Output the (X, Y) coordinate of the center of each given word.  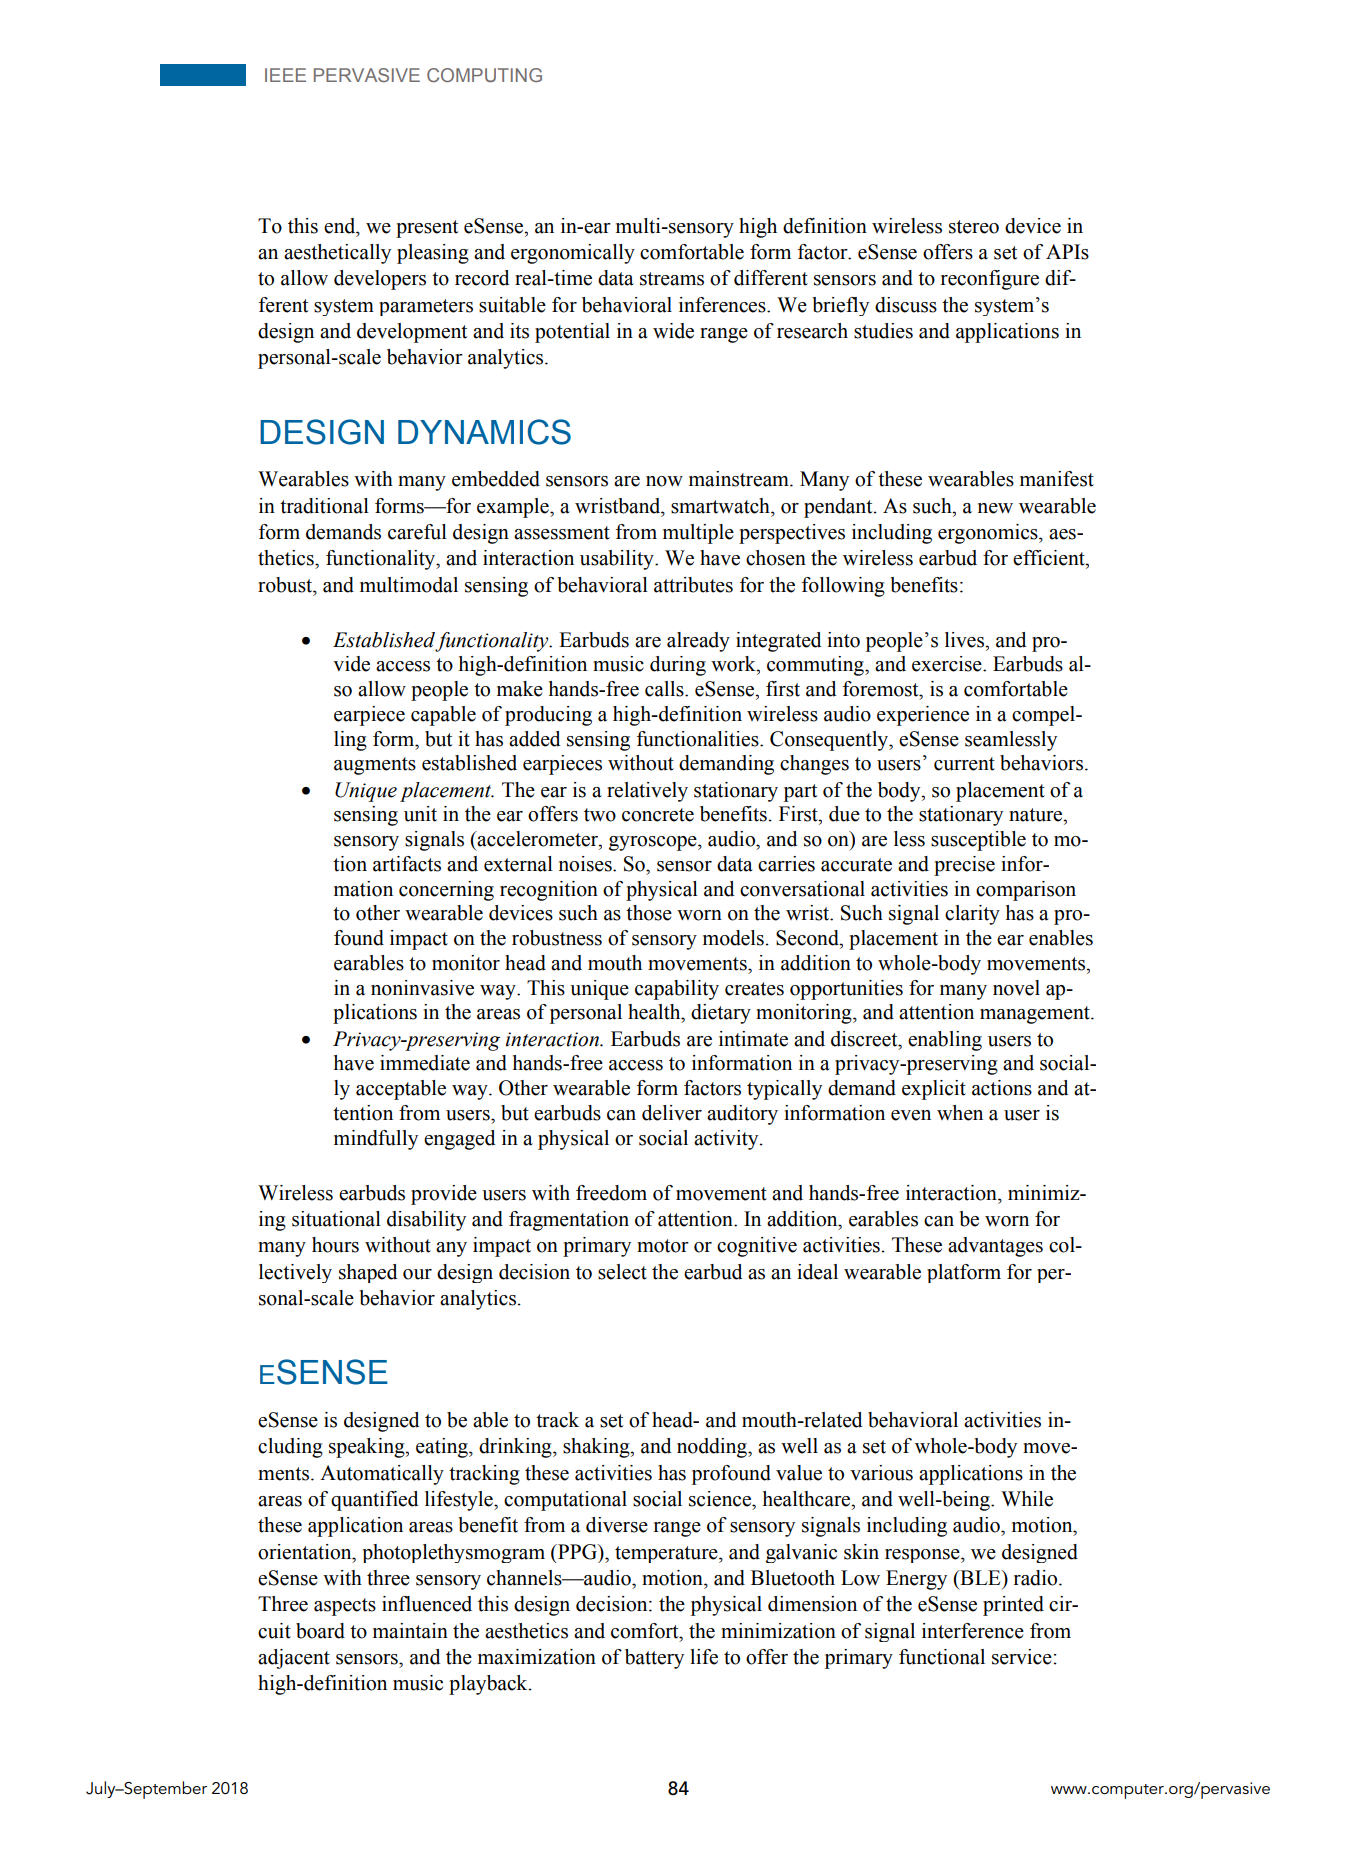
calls (665, 689)
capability (677, 990)
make (520, 689)
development (412, 333)
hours (335, 1245)
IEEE (285, 75)
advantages (995, 1247)
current (964, 764)
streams (672, 279)
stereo (974, 227)
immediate (425, 1063)
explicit (934, 1090)
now (664, 481)
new (995, 508)
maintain (410, 1631)
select (622, 1272)
